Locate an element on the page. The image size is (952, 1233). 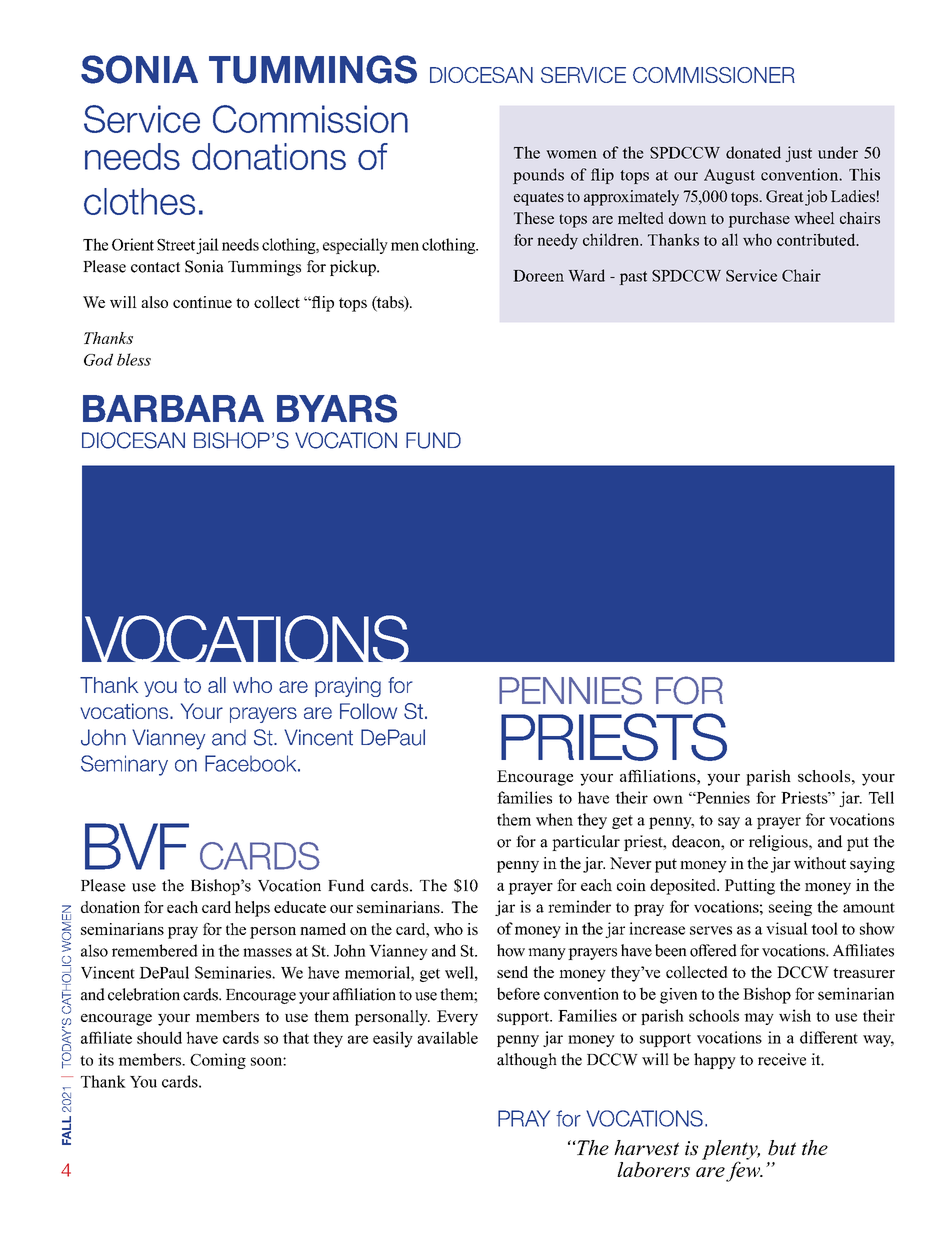
Facebook is located at coordinates (252, 763).
